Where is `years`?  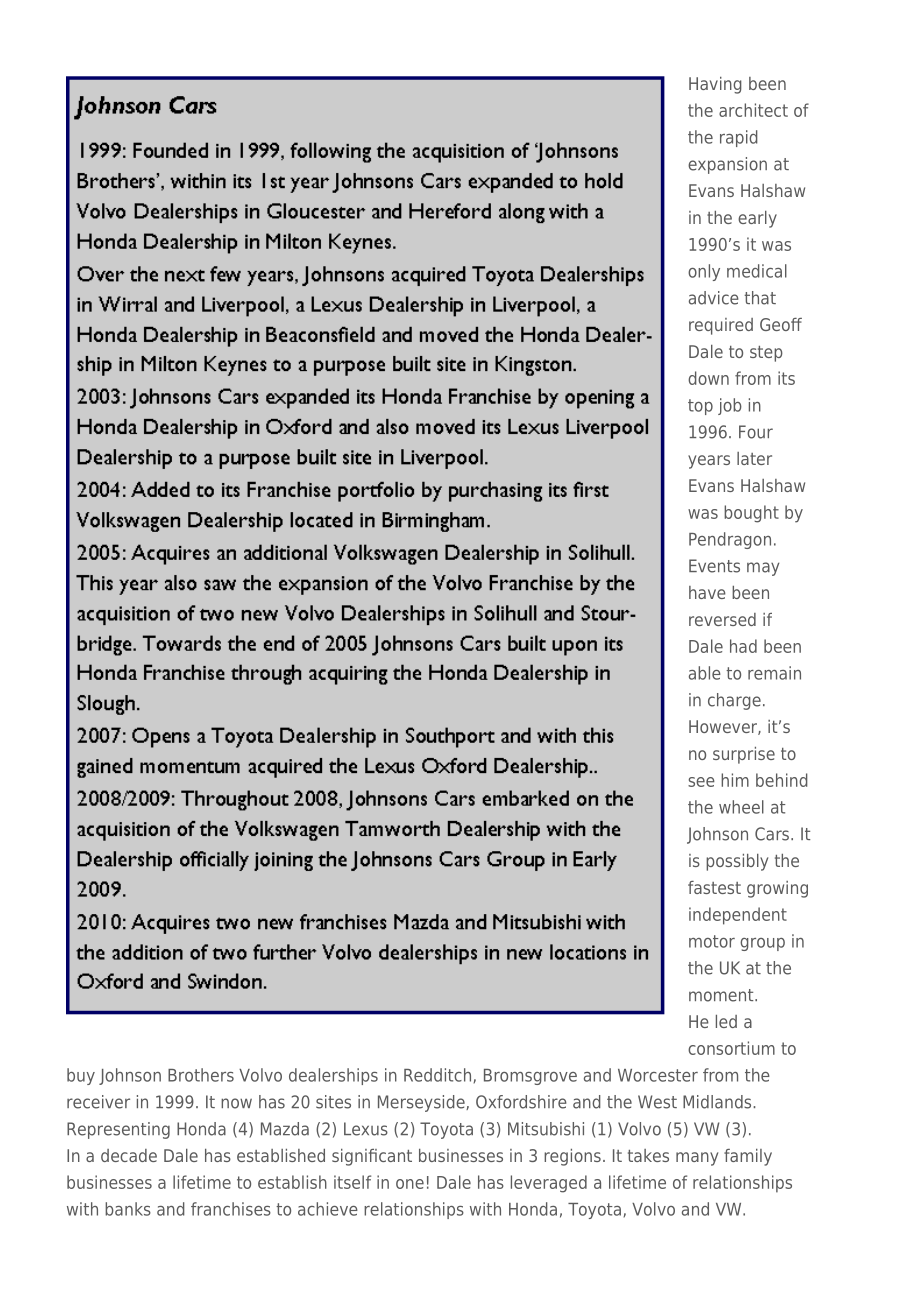 years is located at coordinates (709, 462).
